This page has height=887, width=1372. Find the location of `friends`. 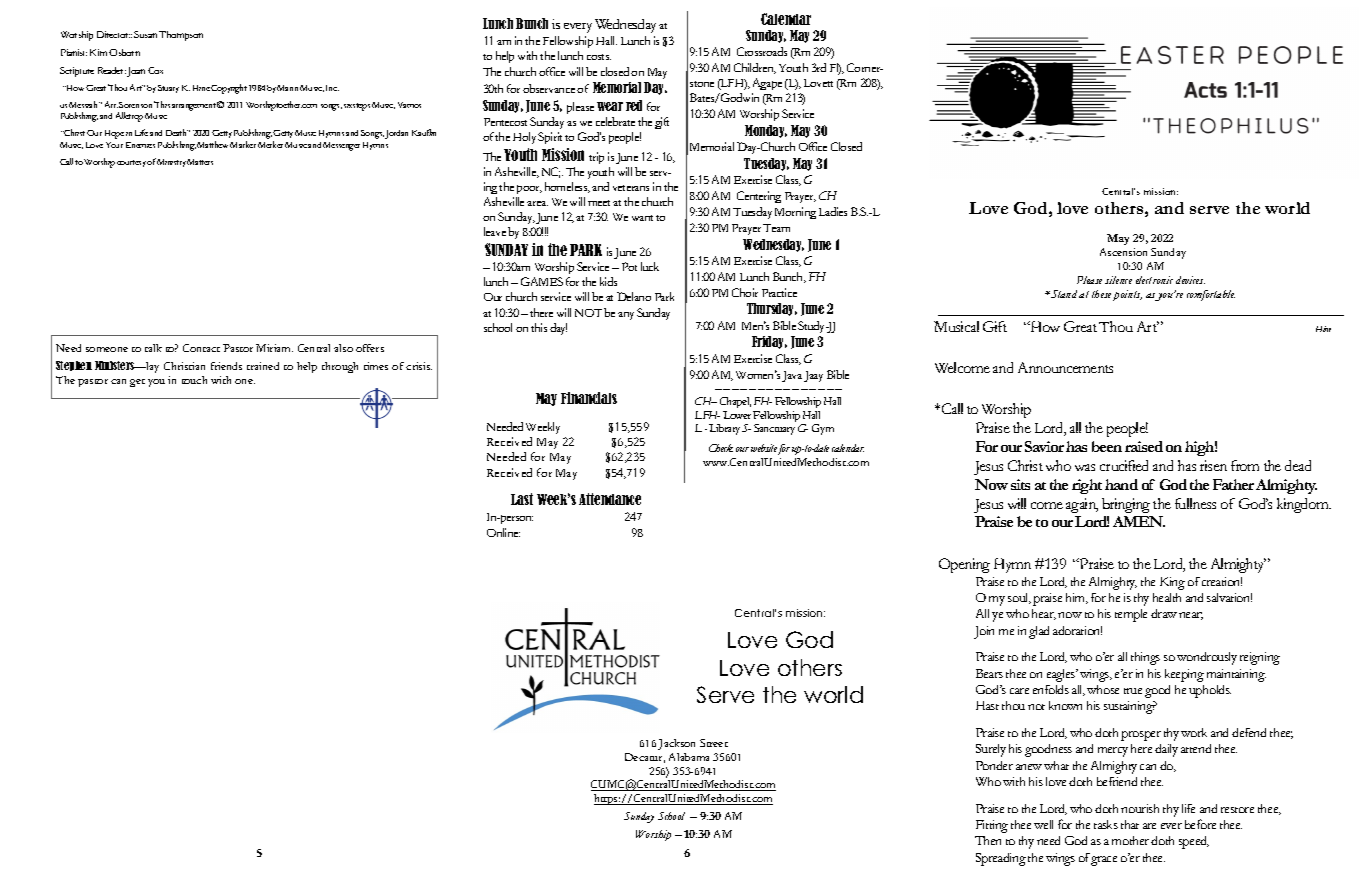

friends is located at coordinates (226, 366).
